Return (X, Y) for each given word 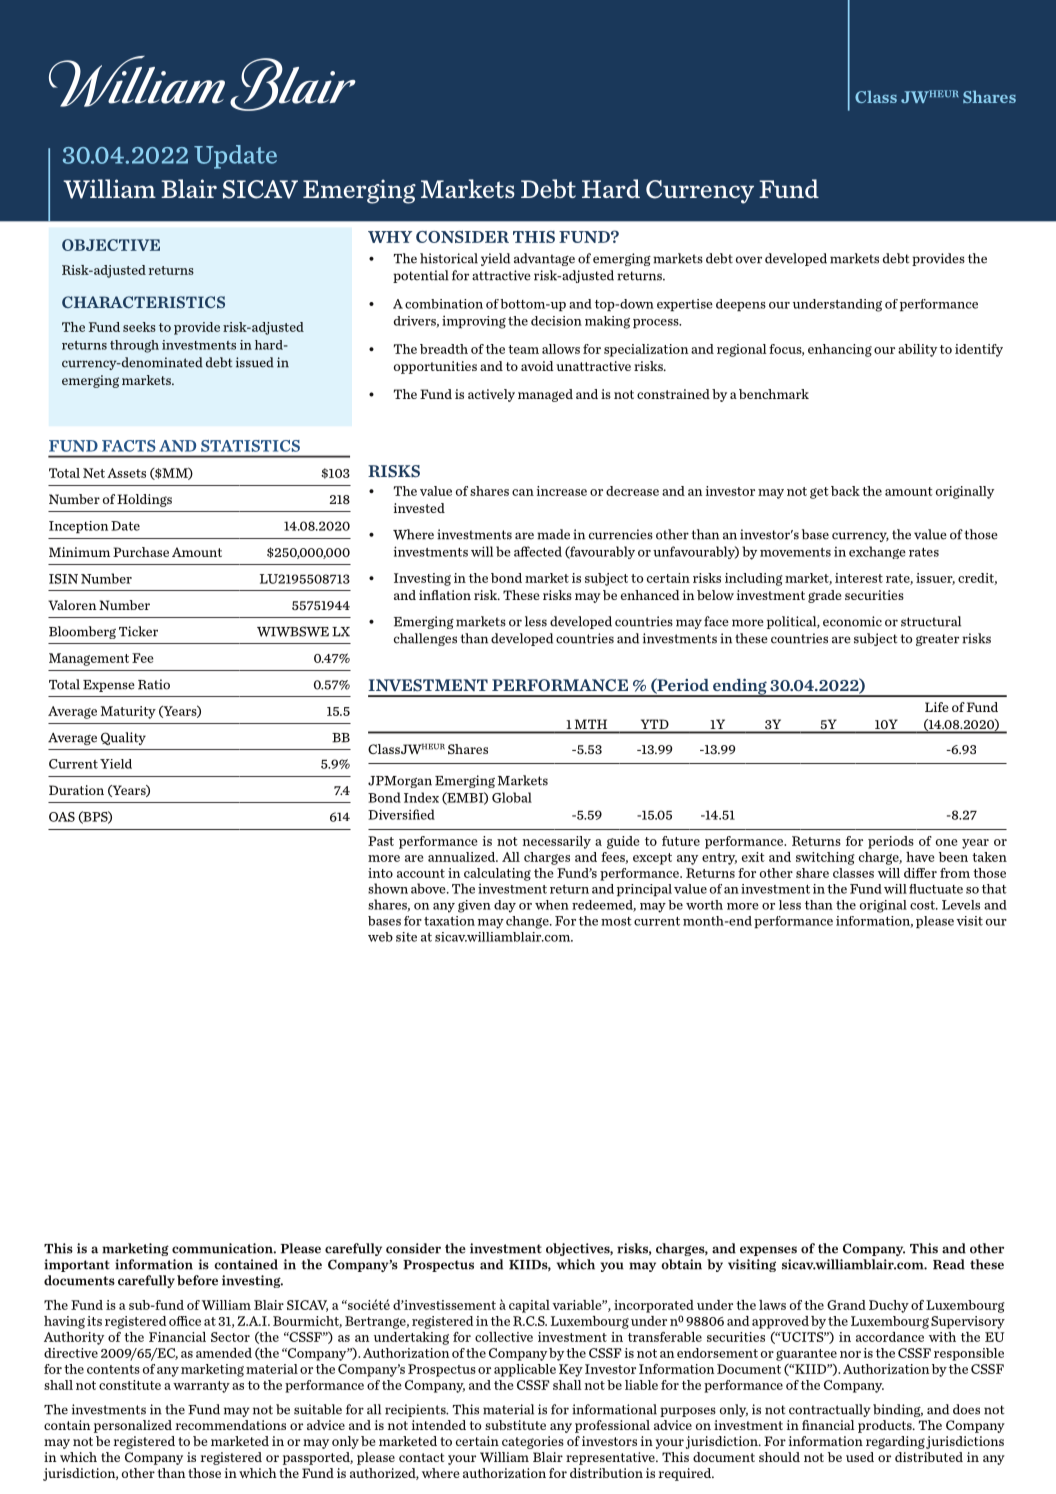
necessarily (557, 842)
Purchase (141, 552)
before (197, 1280)
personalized (133, 1426)
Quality (123, 738)
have (920, 857)
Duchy (889, 1306)
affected (538, 551)
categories (533, 1442)
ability (917, 350)
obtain (682, 1264)
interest (859, 578)
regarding (895, 1442)
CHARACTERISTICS (143, 302)
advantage (544, 259)
